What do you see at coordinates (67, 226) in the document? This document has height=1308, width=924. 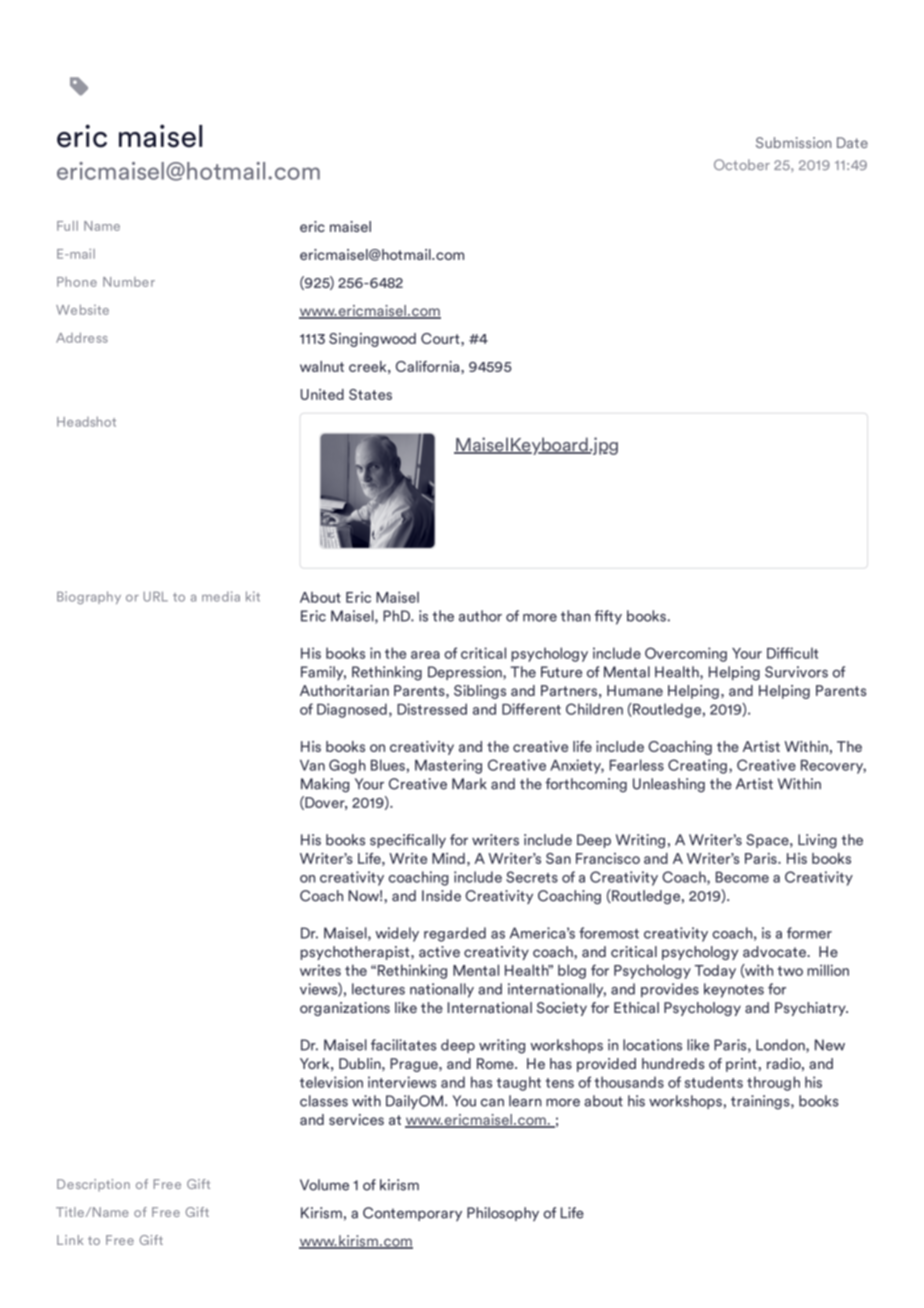 I see `Full` at bounding box center [67, 226].
